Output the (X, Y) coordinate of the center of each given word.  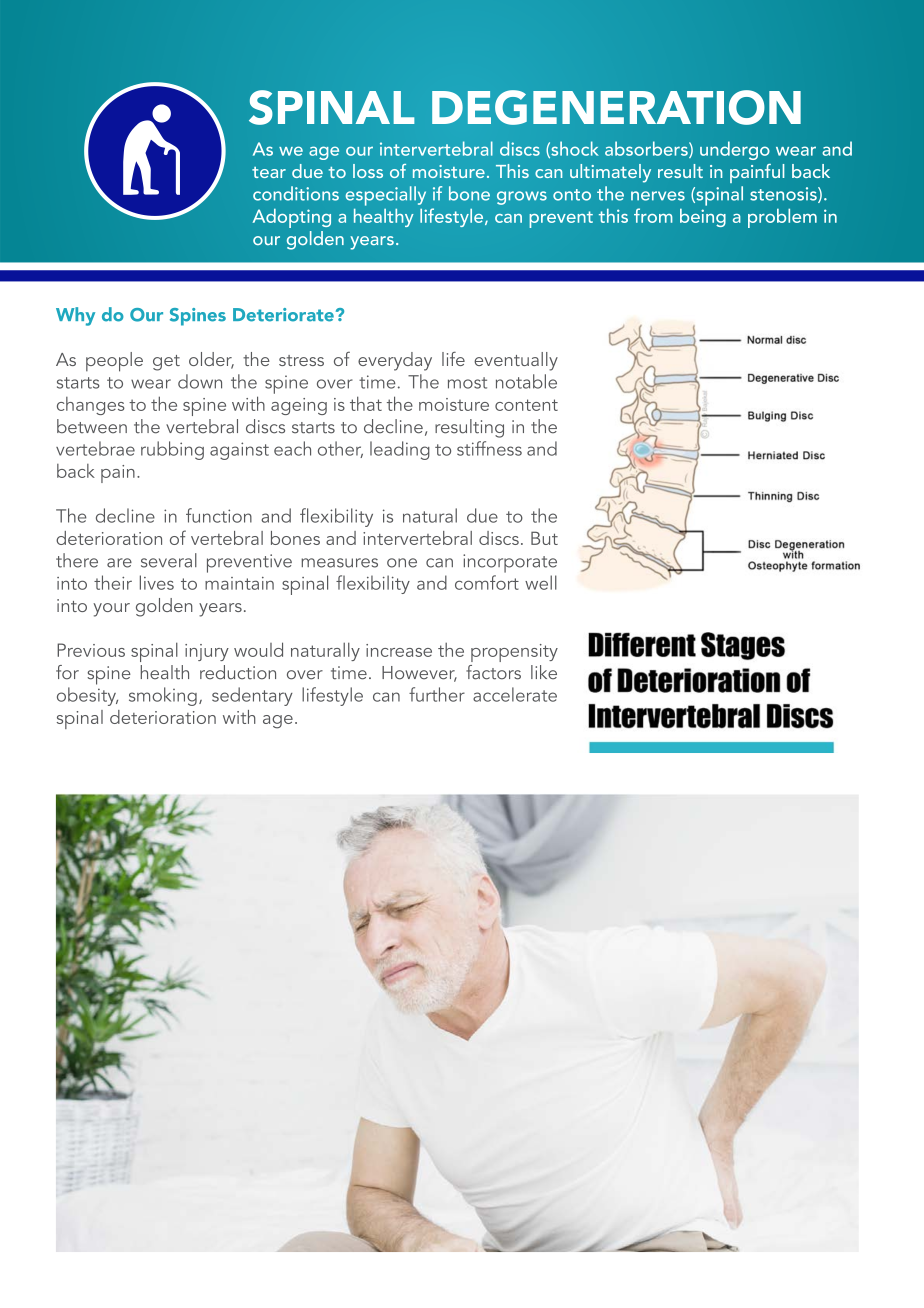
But (544, 538)
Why (75, 316)
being (703, 217)
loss (368, 171)
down (200, 381)
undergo (735, 150)
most (467, 383)
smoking (163, 696)
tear (269, 172)
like (544, 672)
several (169, 560)
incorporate (510, 563)
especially (386, 196)
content (526, 405)
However (419, 674)
